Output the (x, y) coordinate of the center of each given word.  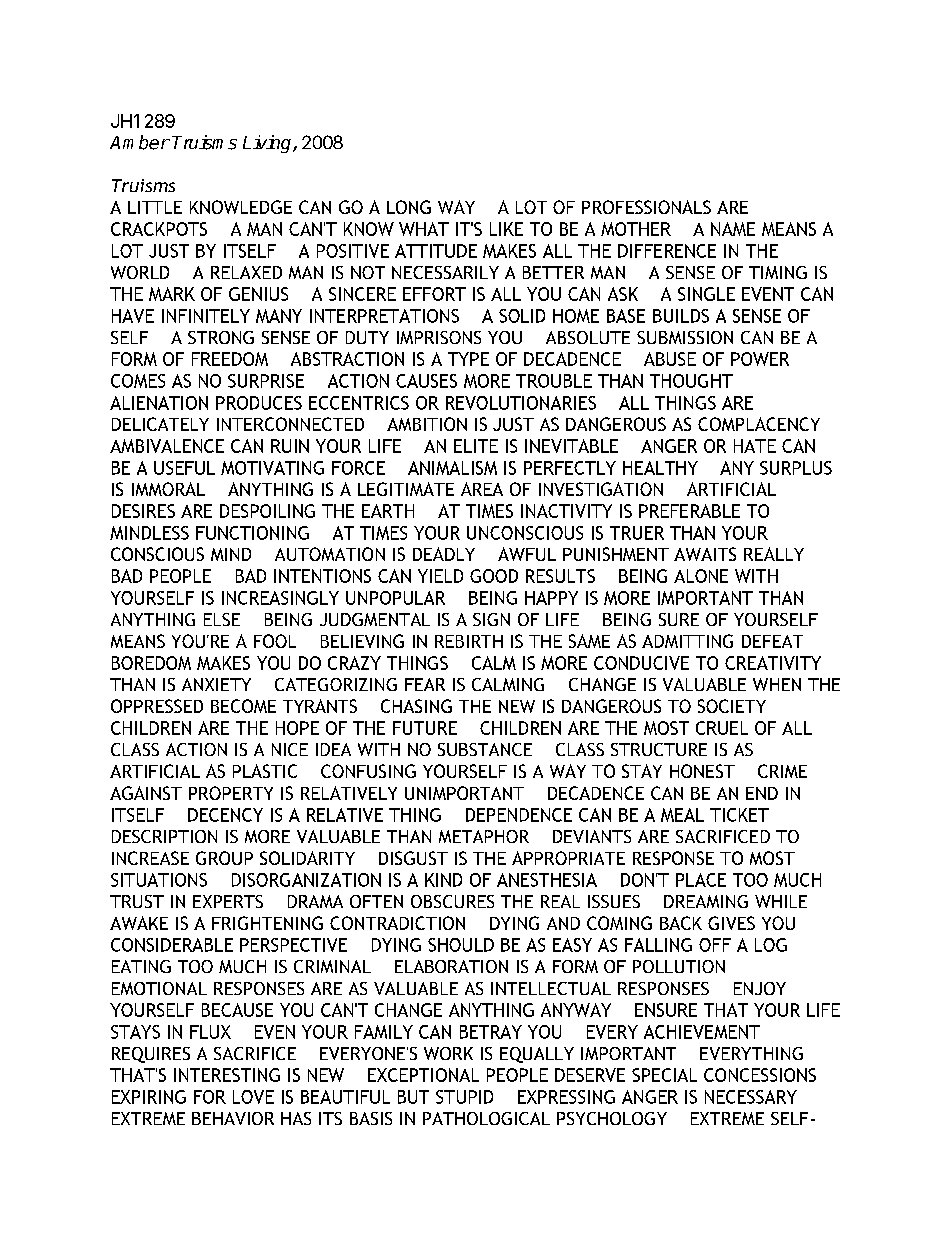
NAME (733, 229)
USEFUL (184, 468)
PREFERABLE (689, 511)
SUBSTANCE (485, 749)
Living (268, 144)
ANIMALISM (452, 468)
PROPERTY (231, 793)
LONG (409, 207)
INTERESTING (227, 1075)
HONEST (702, 771)
